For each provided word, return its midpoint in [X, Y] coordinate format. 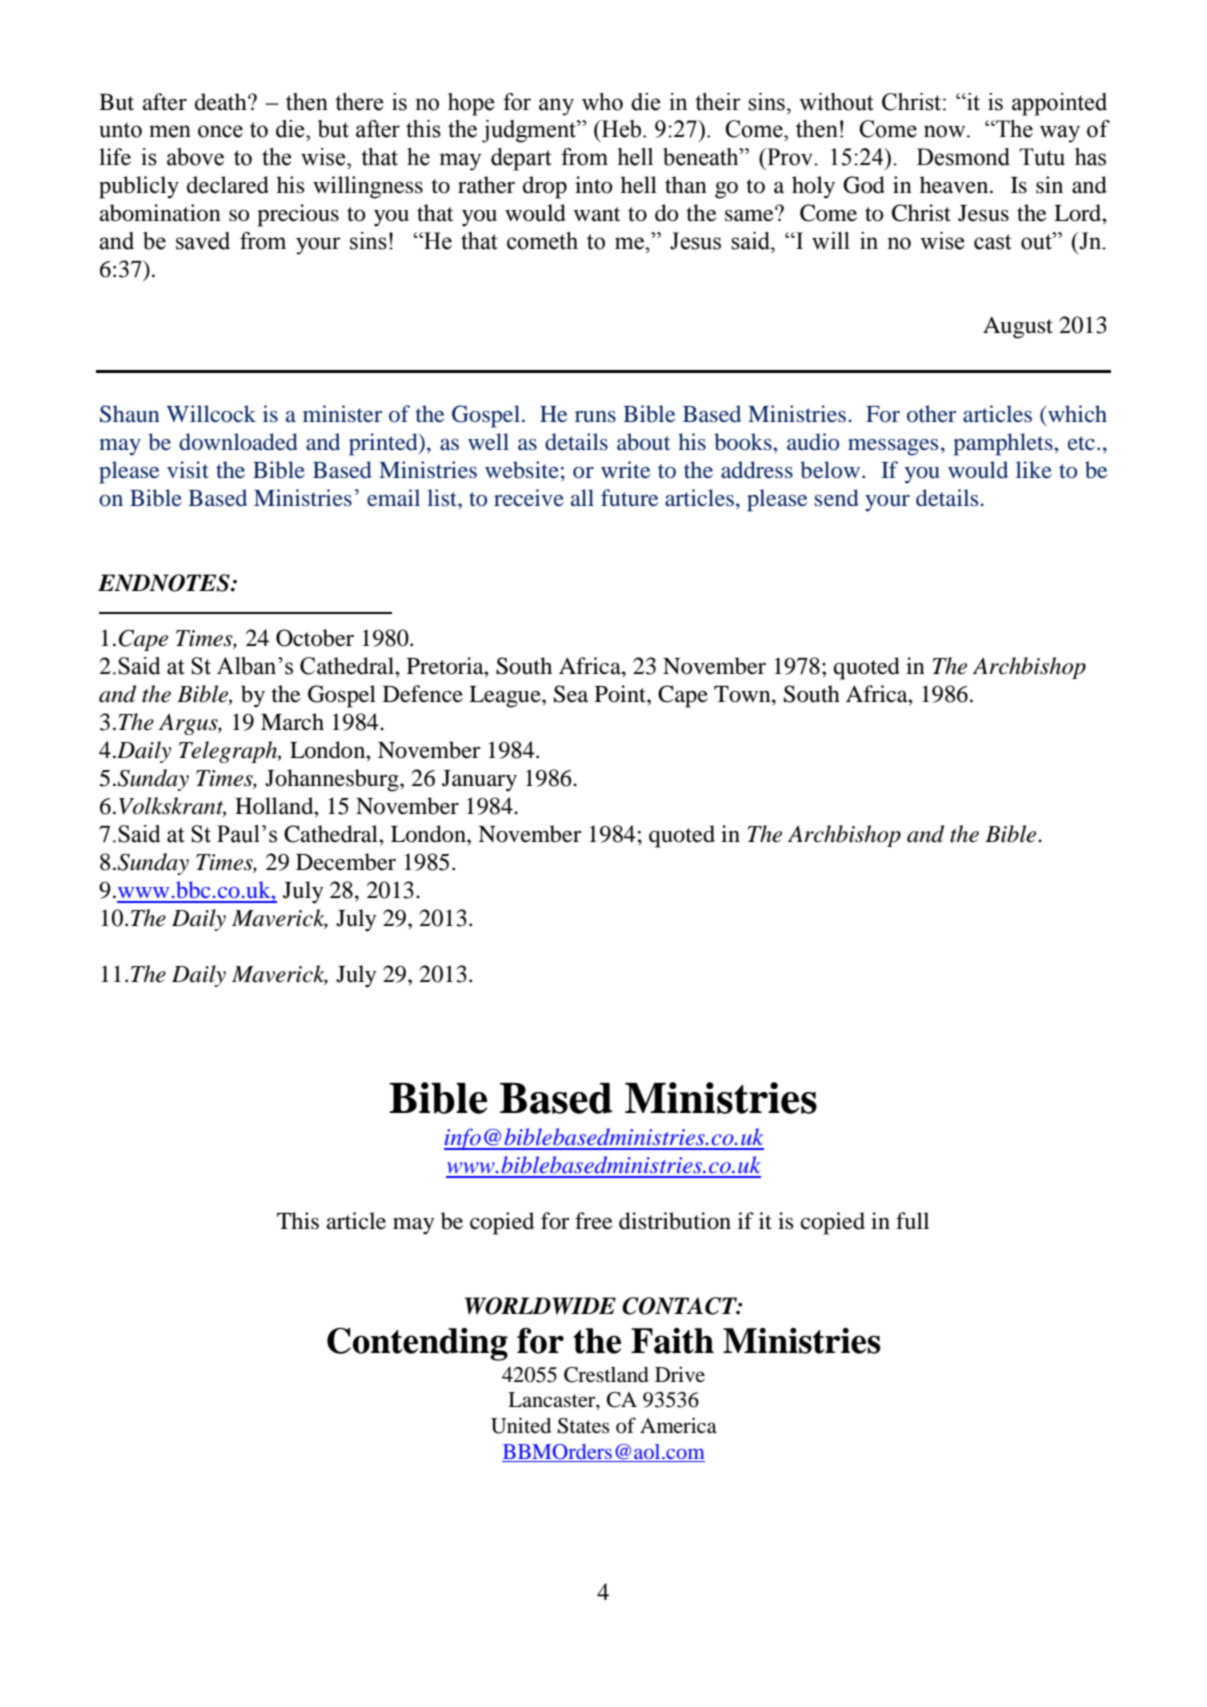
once [220, 131]
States [584, 1426]
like [1034, 470]
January [479, 781]
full [912, 1221]
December [346, 862]
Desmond [963, 157]
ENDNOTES [165, 583]
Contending [417, 1344]
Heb [622, 129]
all [582, 498]
